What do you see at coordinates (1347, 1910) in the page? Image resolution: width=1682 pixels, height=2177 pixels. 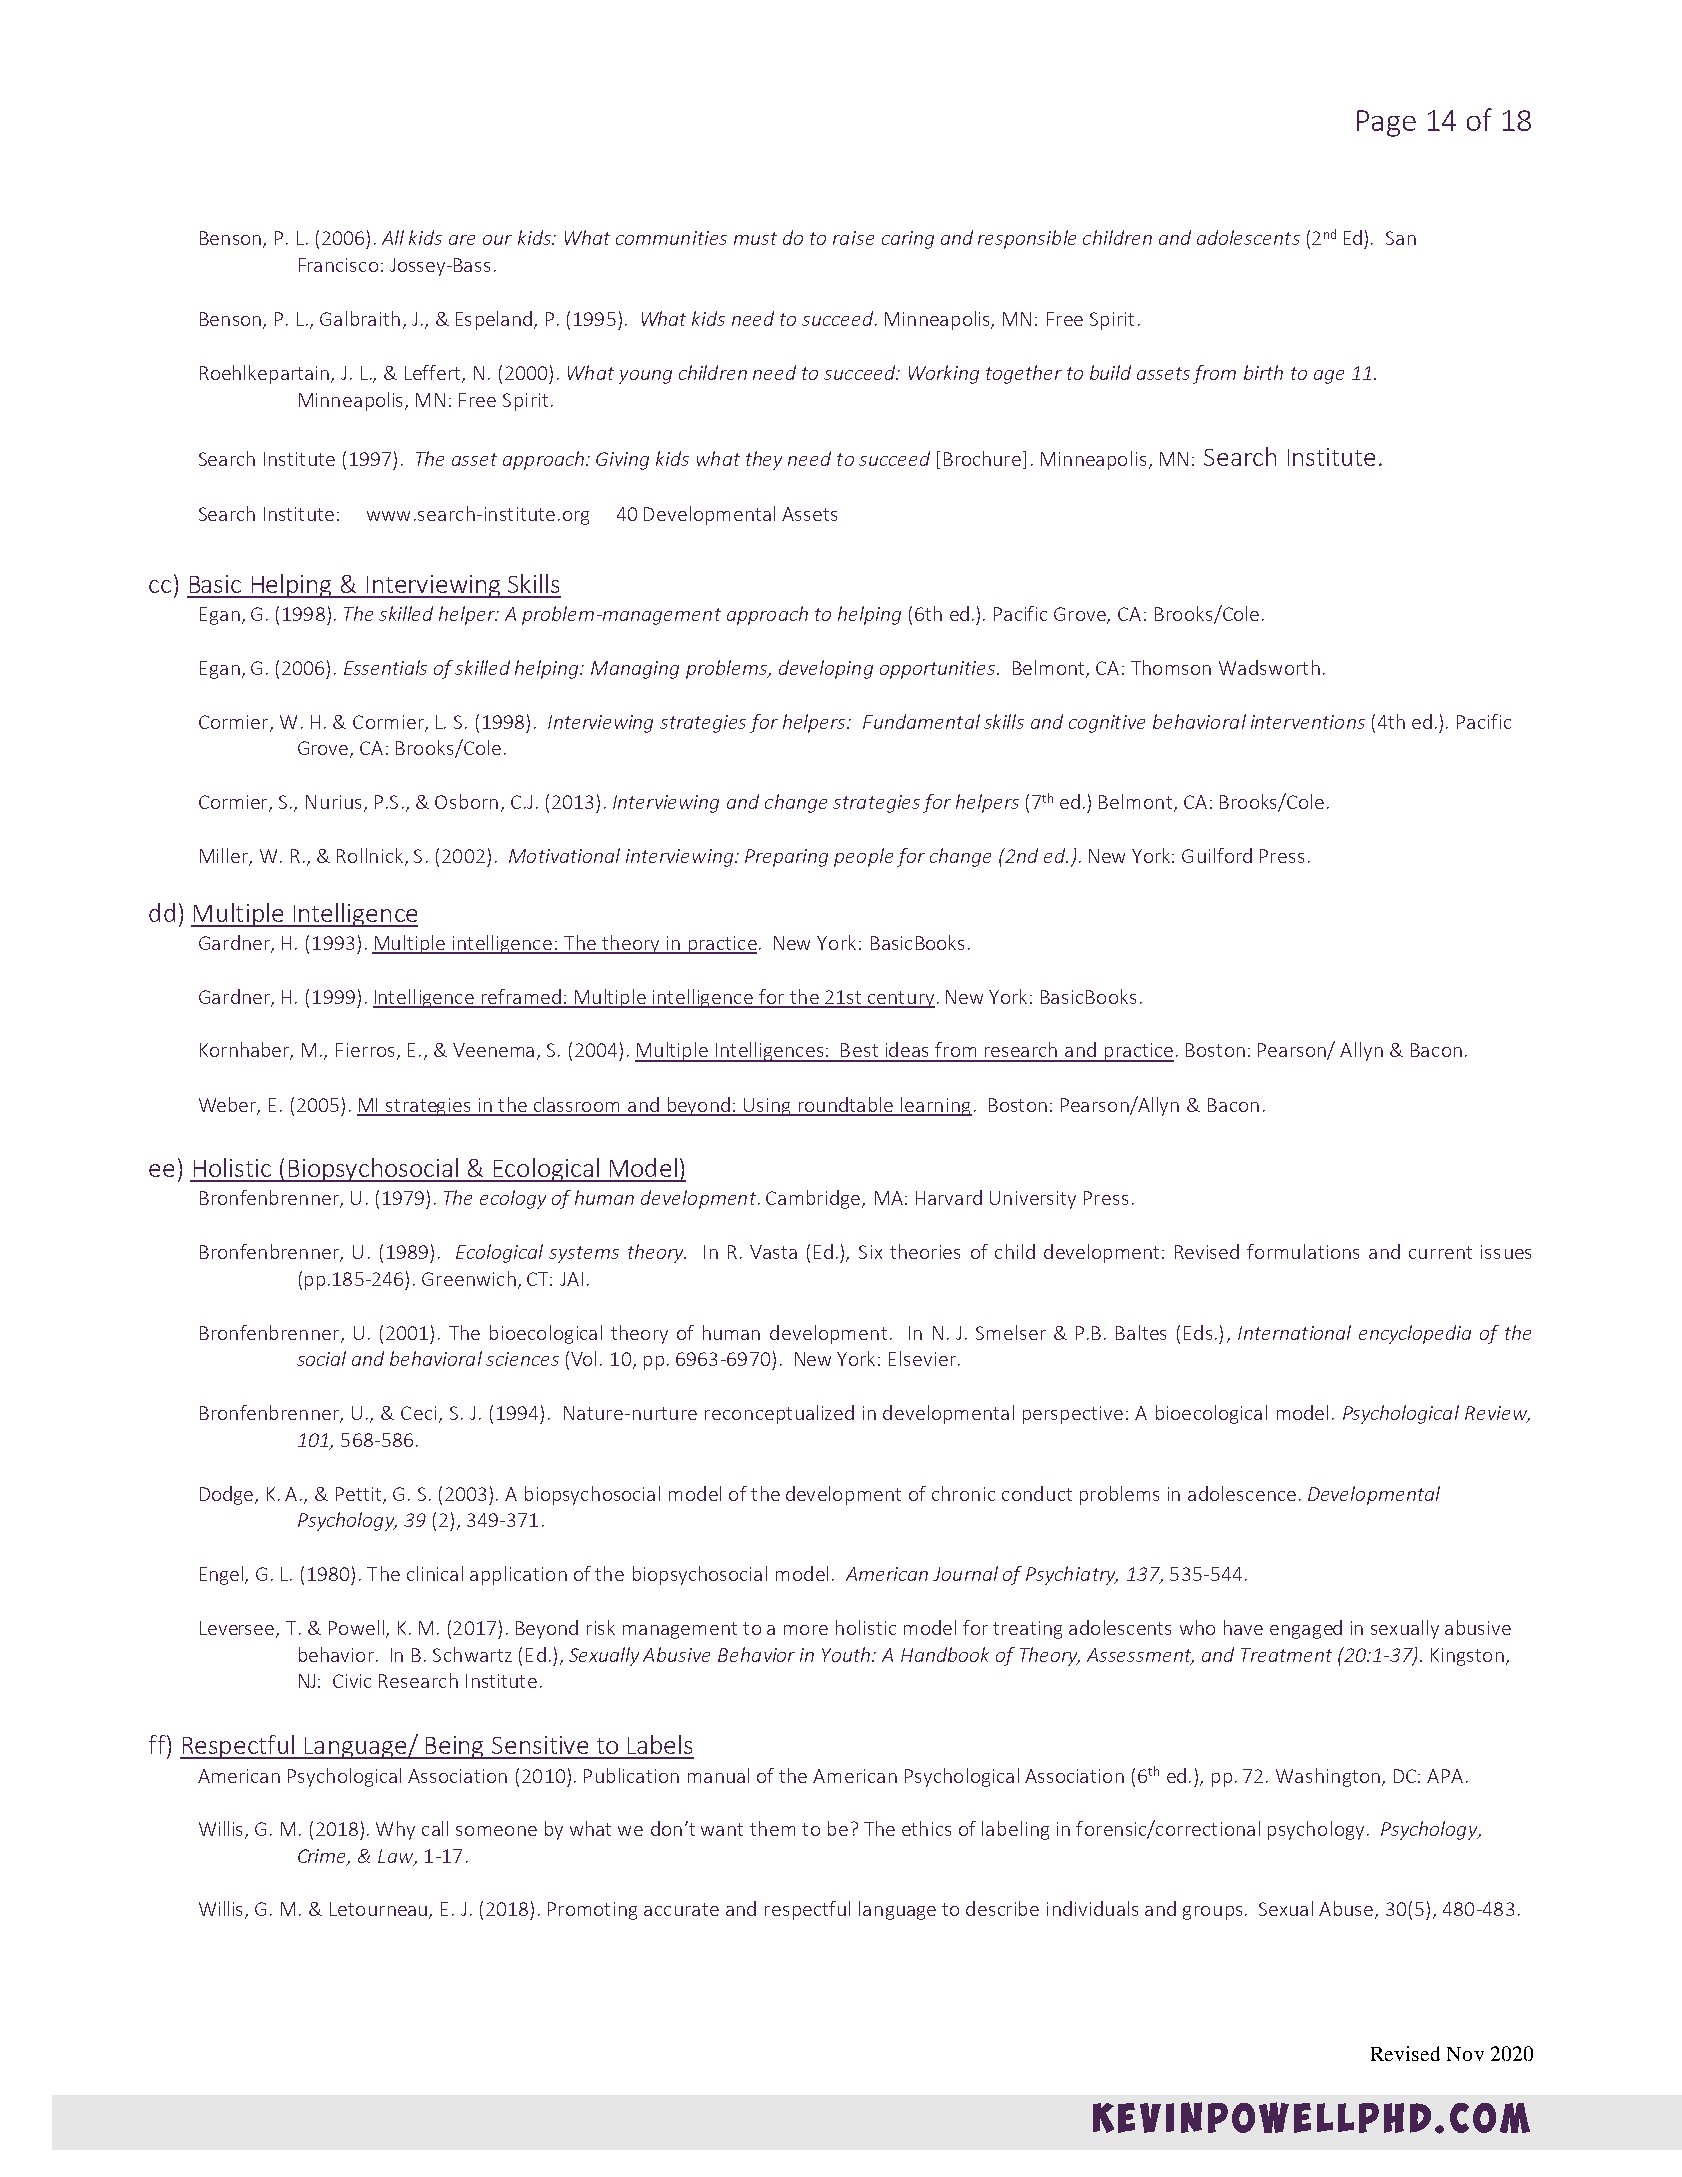 I see `Abuse` at bounding box center [1347, 1910].
